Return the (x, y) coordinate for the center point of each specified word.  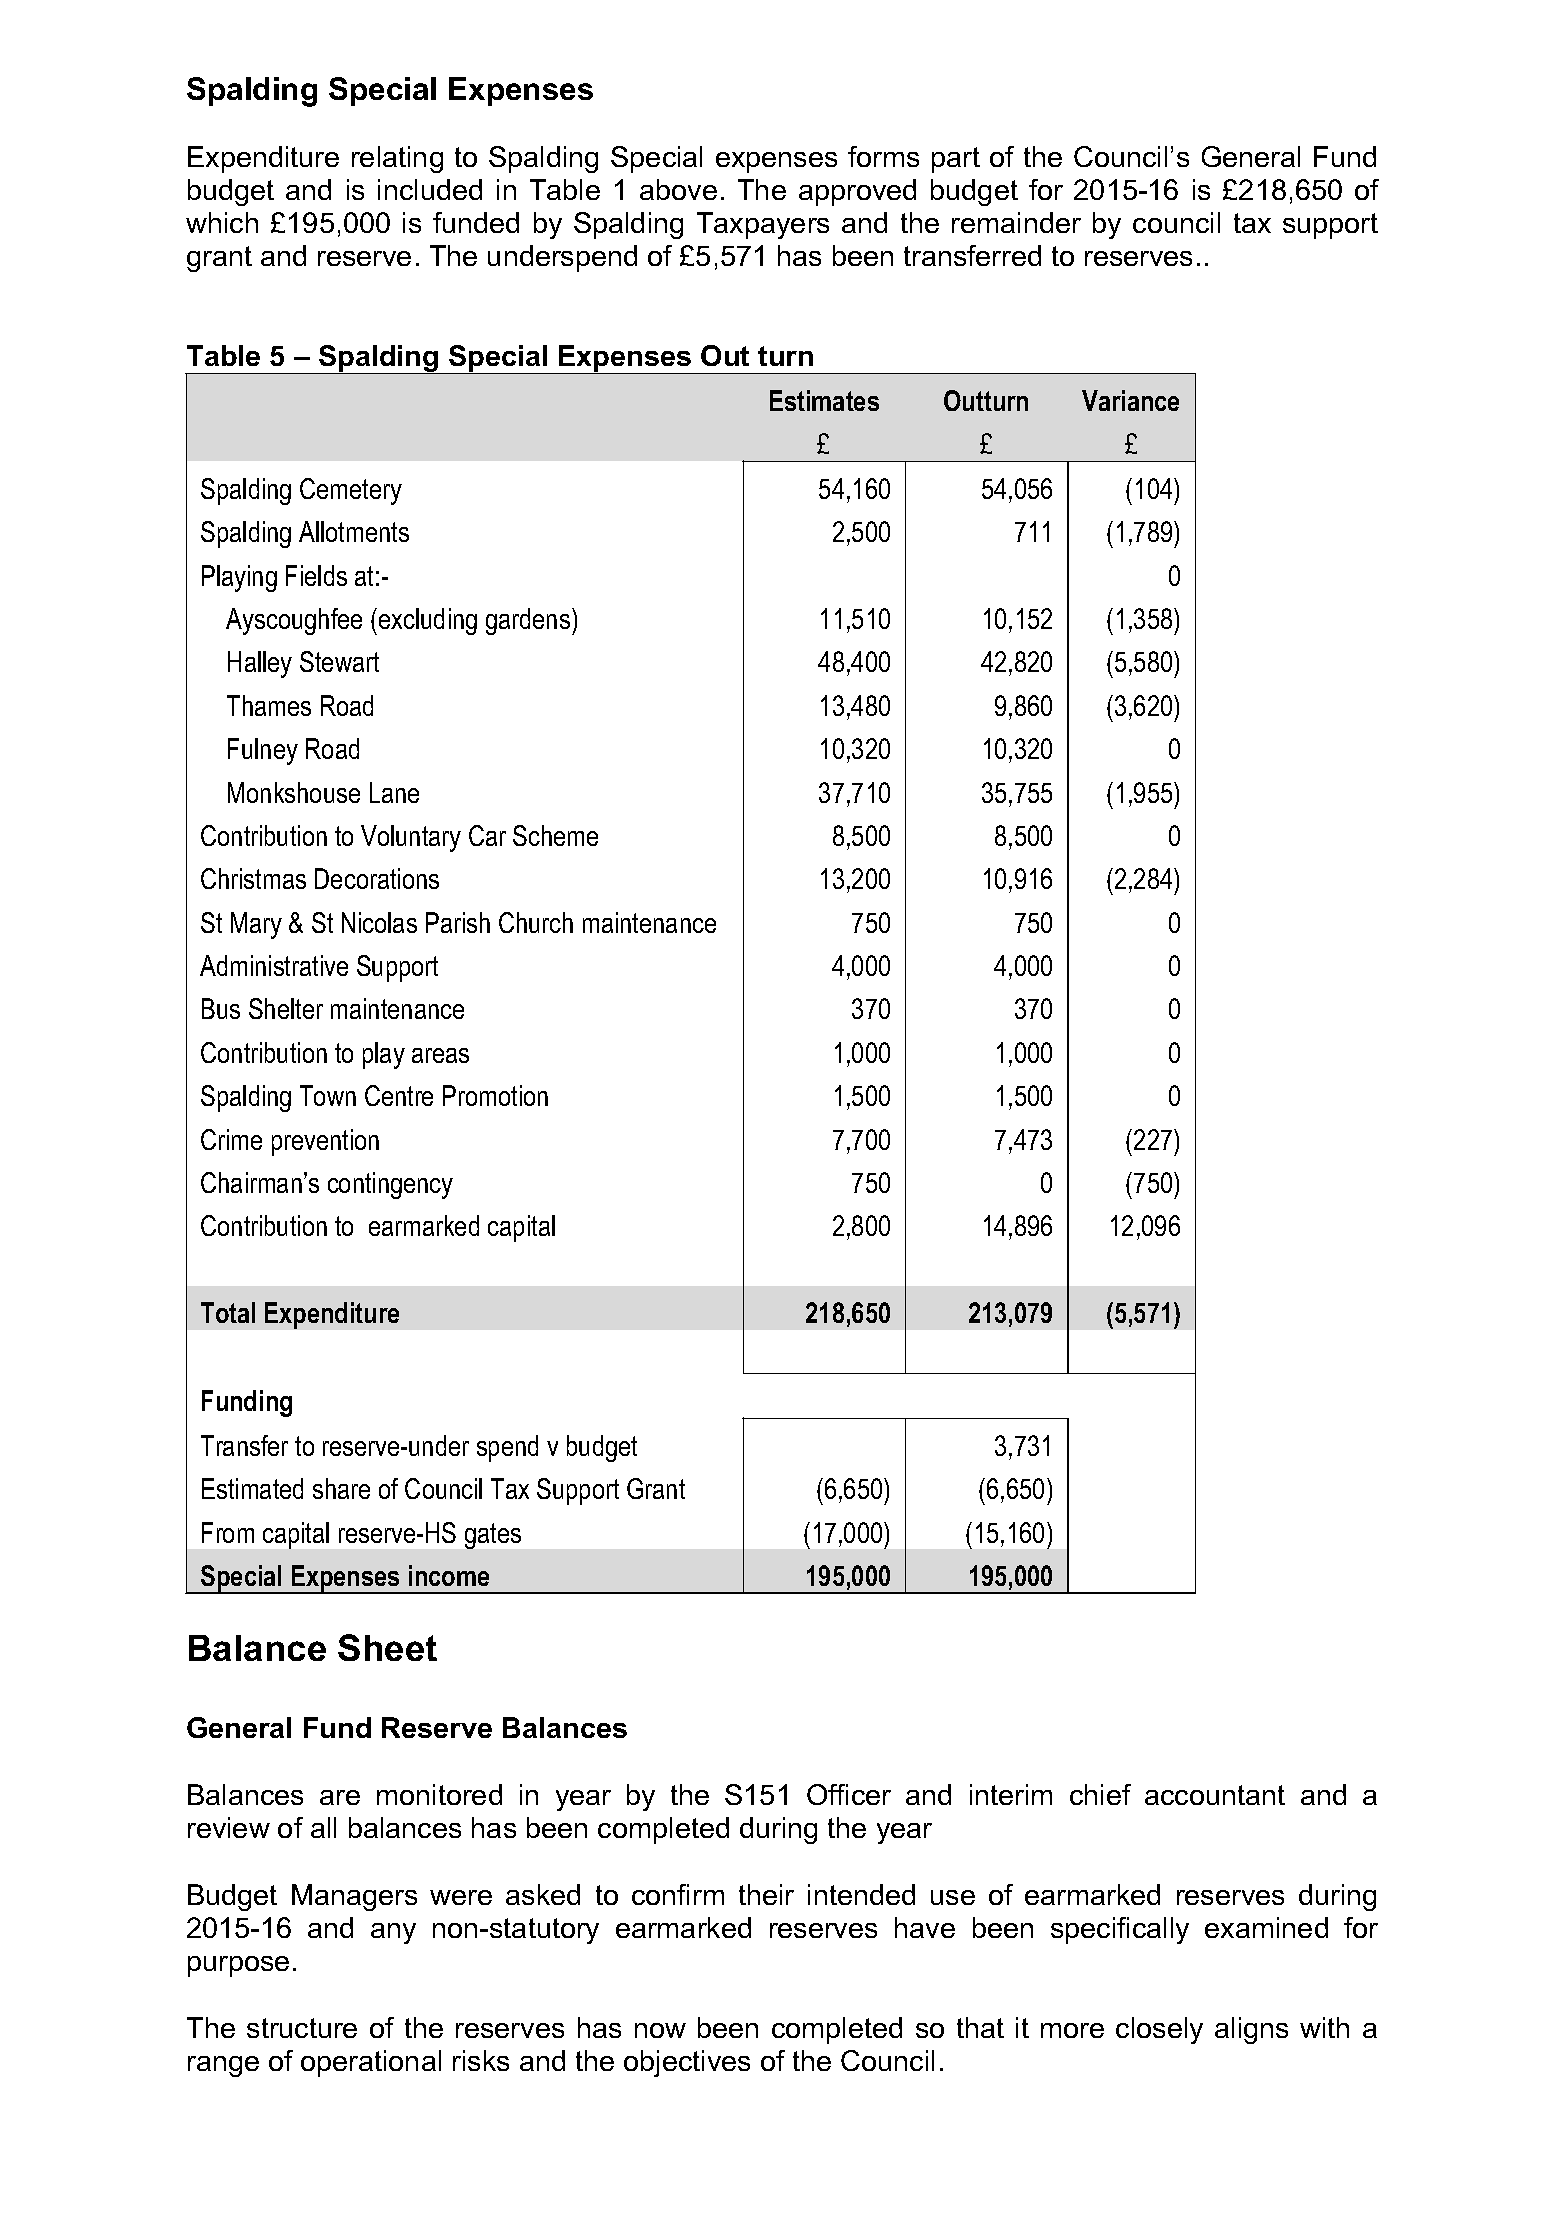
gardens (529, 621)
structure (302, 2028)
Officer (849, 1794)
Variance (1130, 400)
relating (397, 159)
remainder (1016, 222)
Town (328, 1095)
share (341, 1488)
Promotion (495, 1095)
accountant (1215, 1795)
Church (536, 922)
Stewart (339, 661)
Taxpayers (763, 225)
